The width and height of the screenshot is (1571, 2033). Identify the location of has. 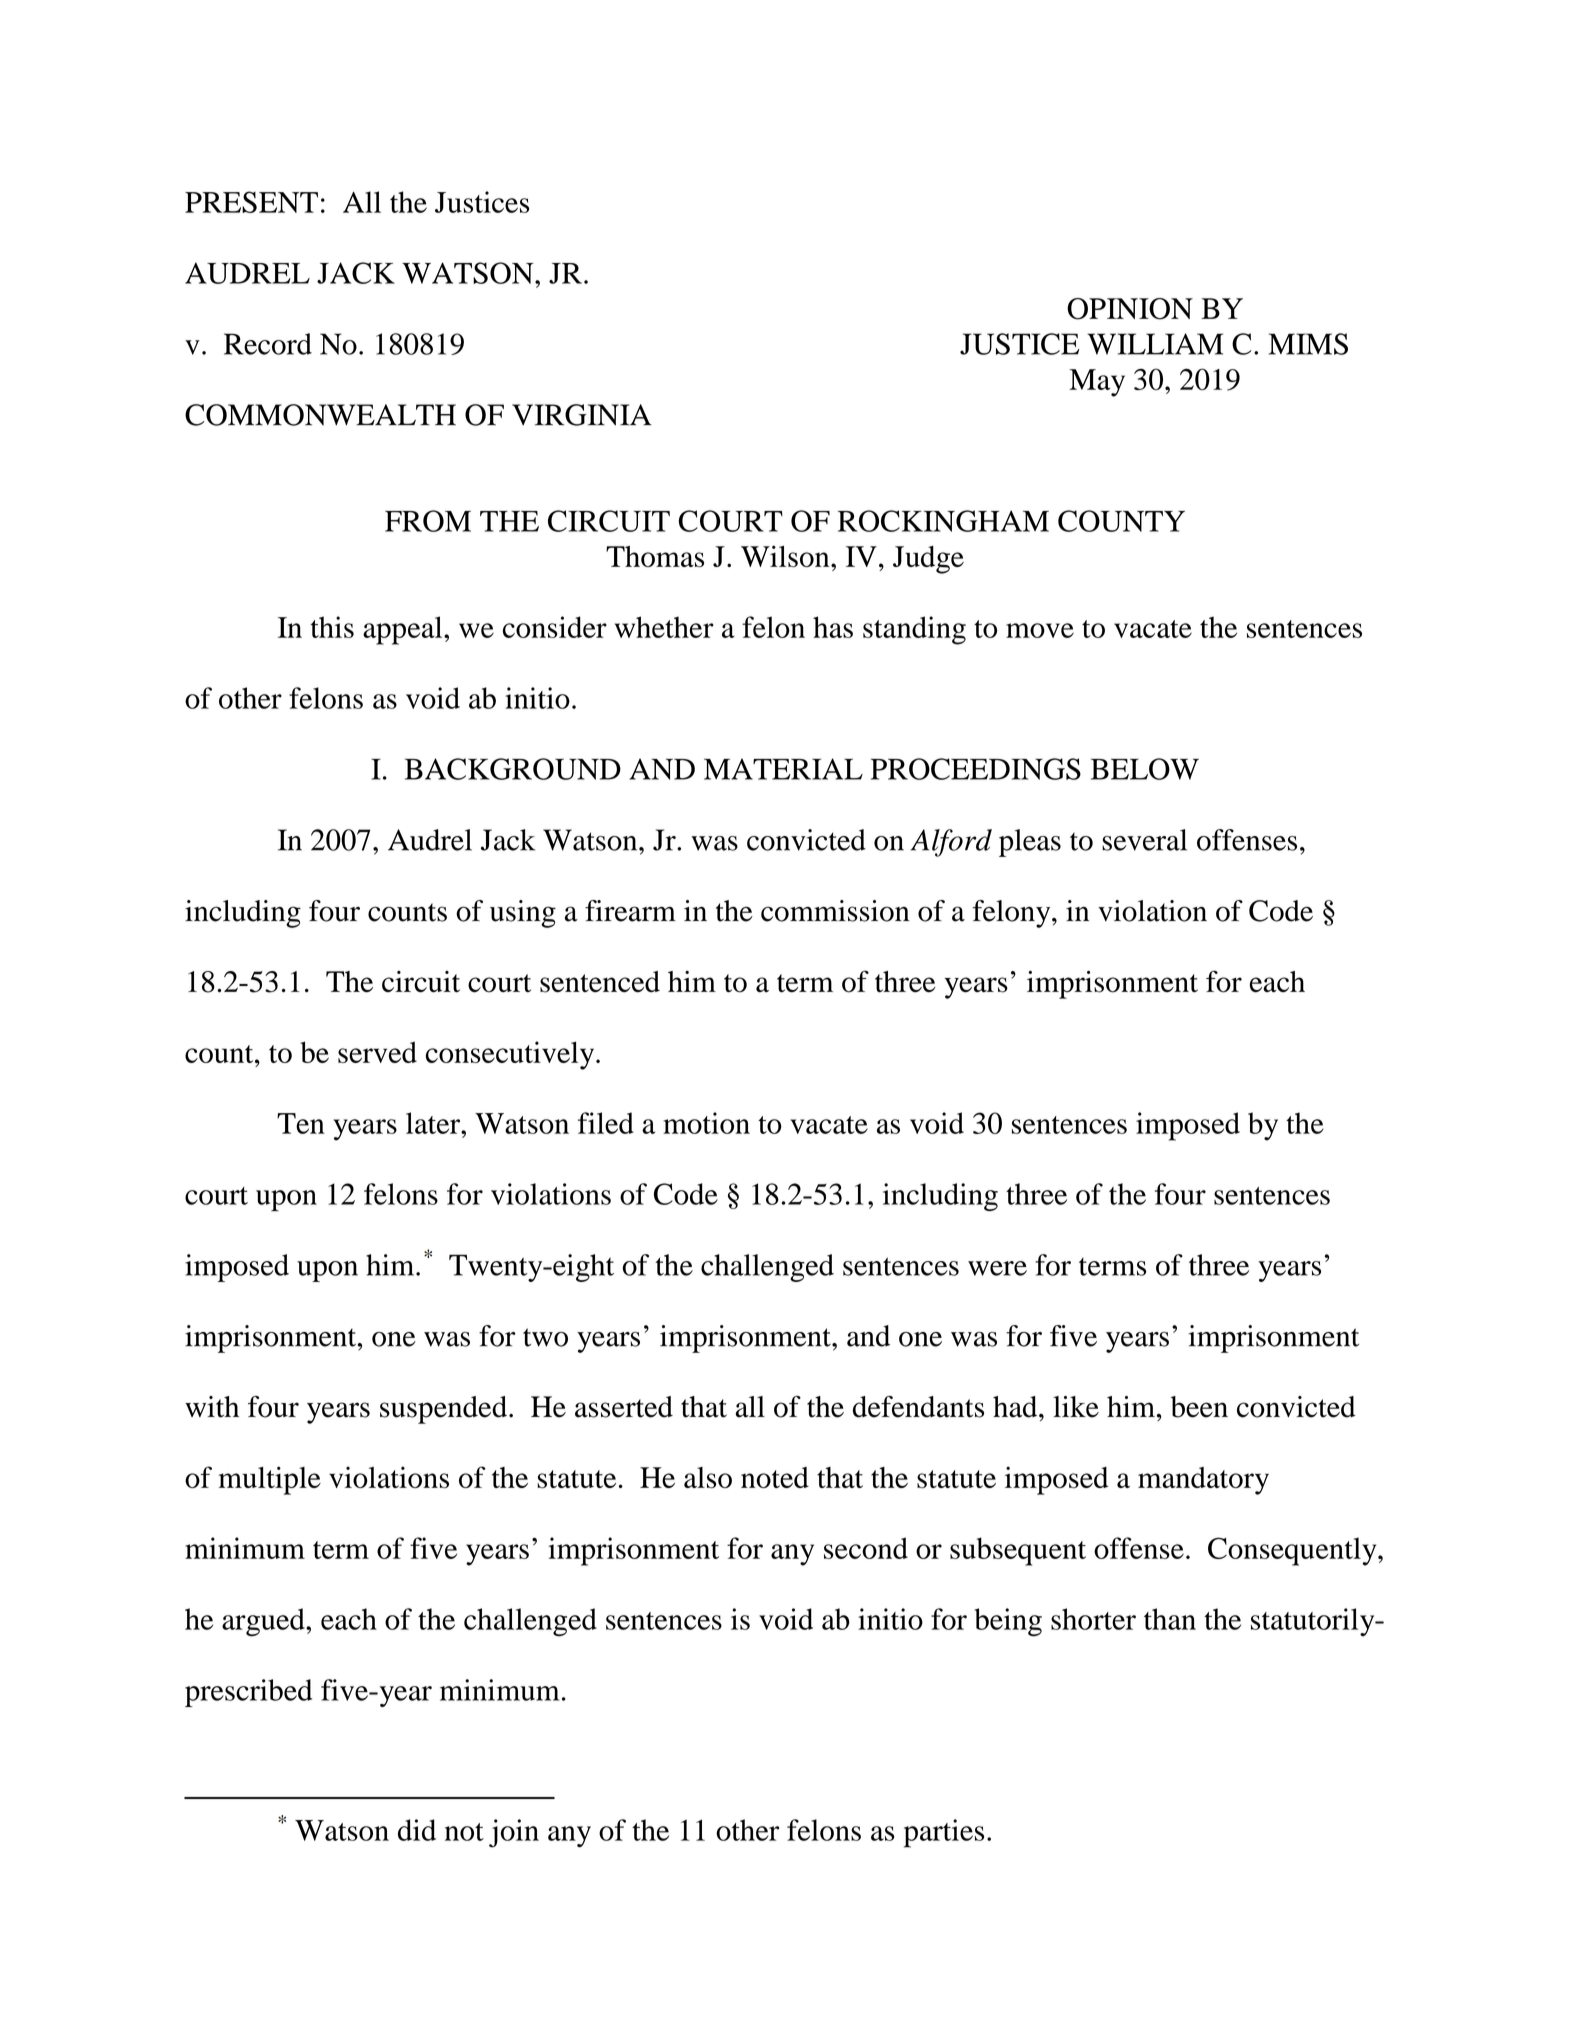
(833, 627).
